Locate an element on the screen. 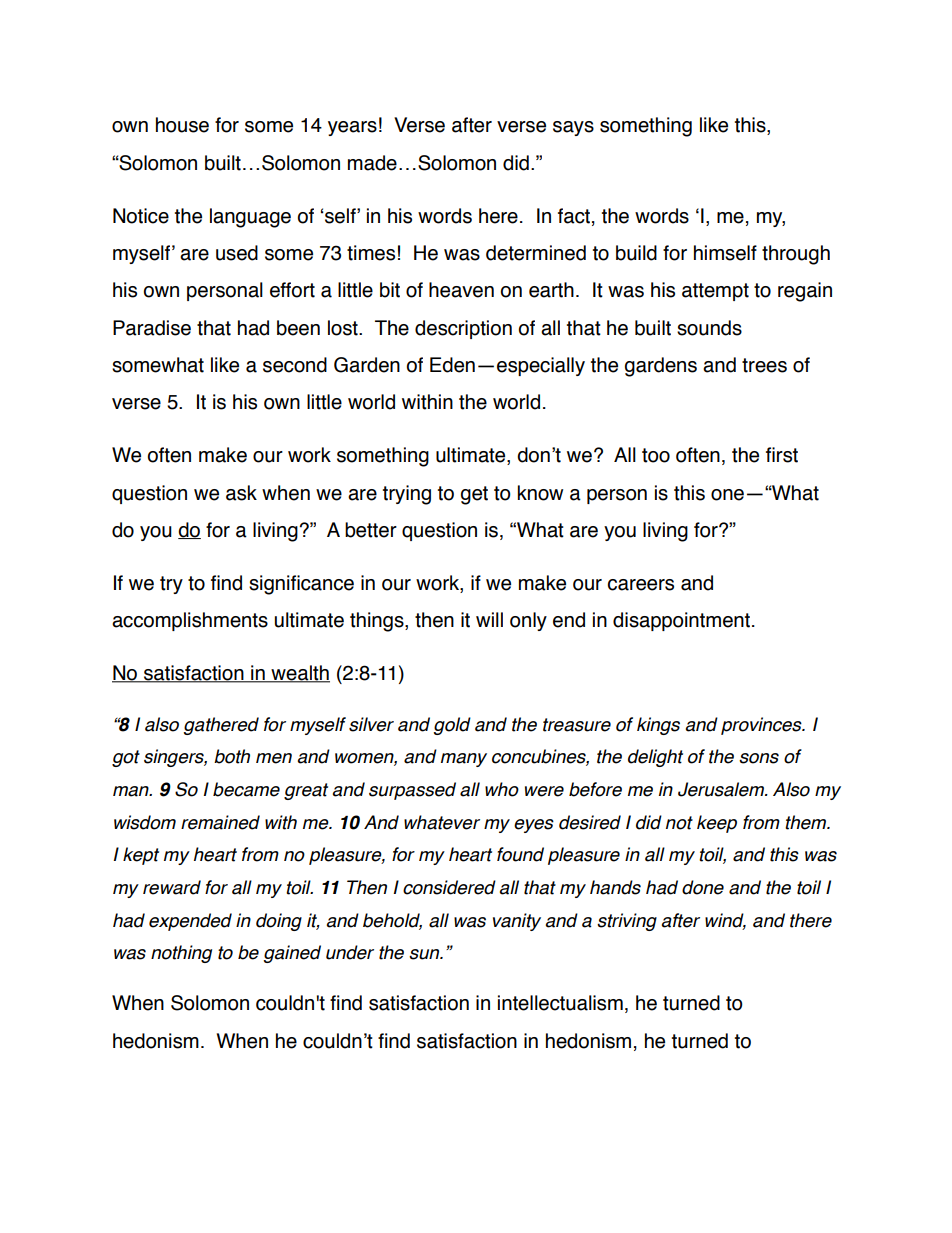 This screenshot has height=1233, width=952. nothing is located at coordinates (181, 954).
